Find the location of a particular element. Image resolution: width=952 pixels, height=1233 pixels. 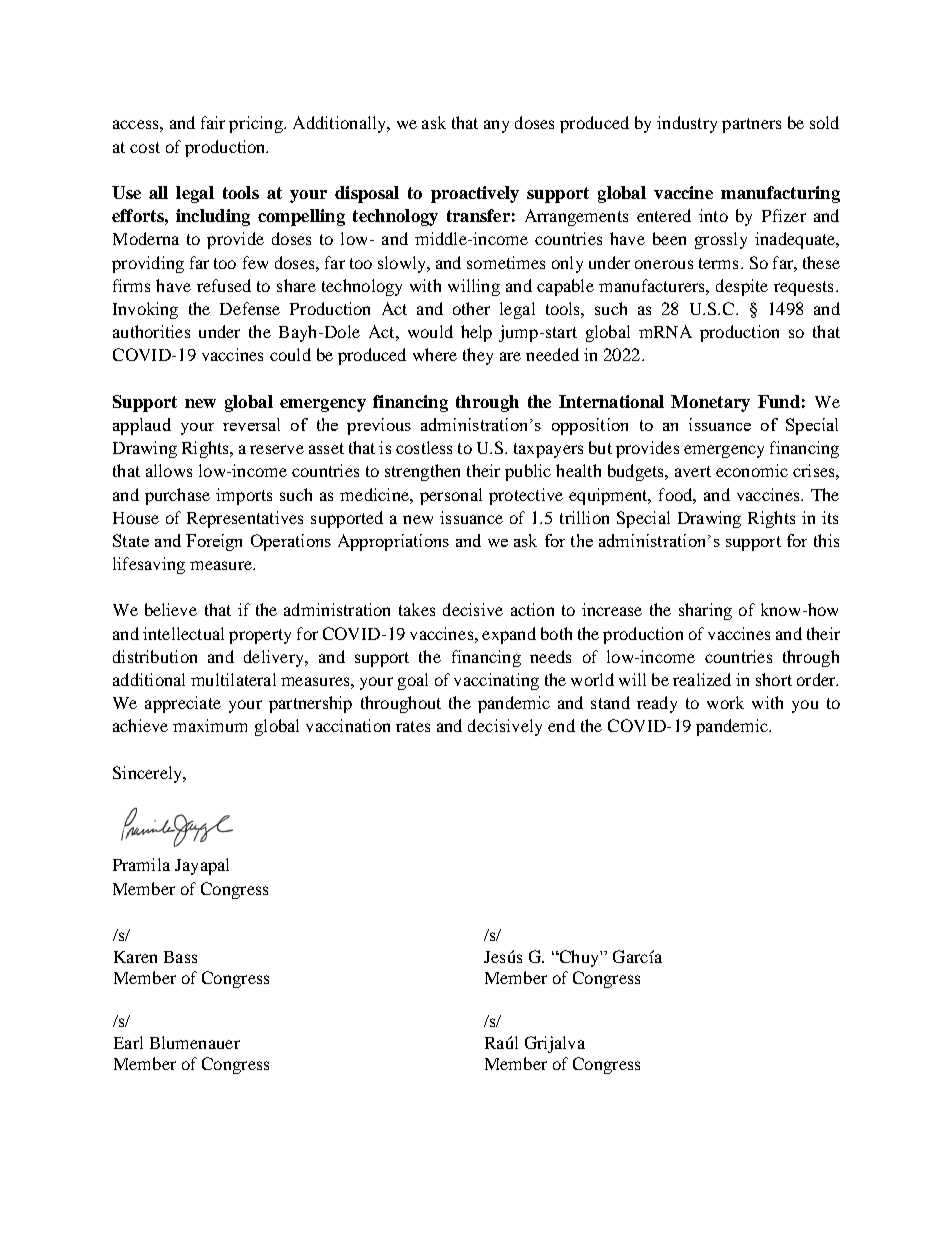

despite is located at coordinates (742, 287).
